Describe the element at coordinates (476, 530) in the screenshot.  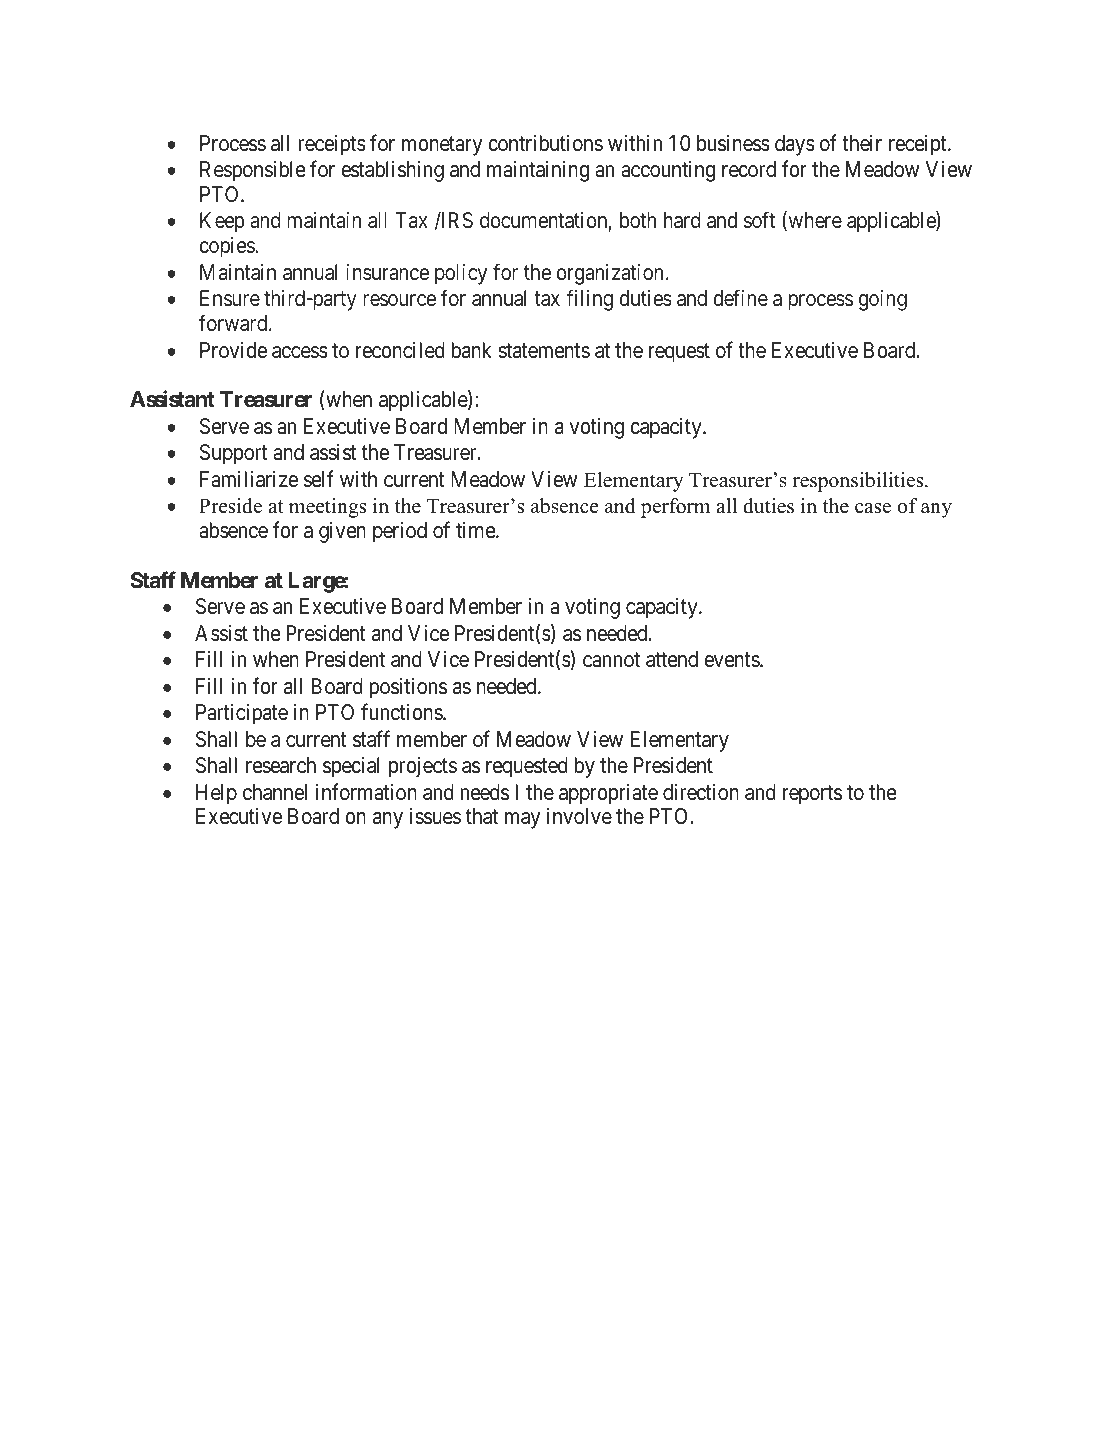
I see `time` at that location.
